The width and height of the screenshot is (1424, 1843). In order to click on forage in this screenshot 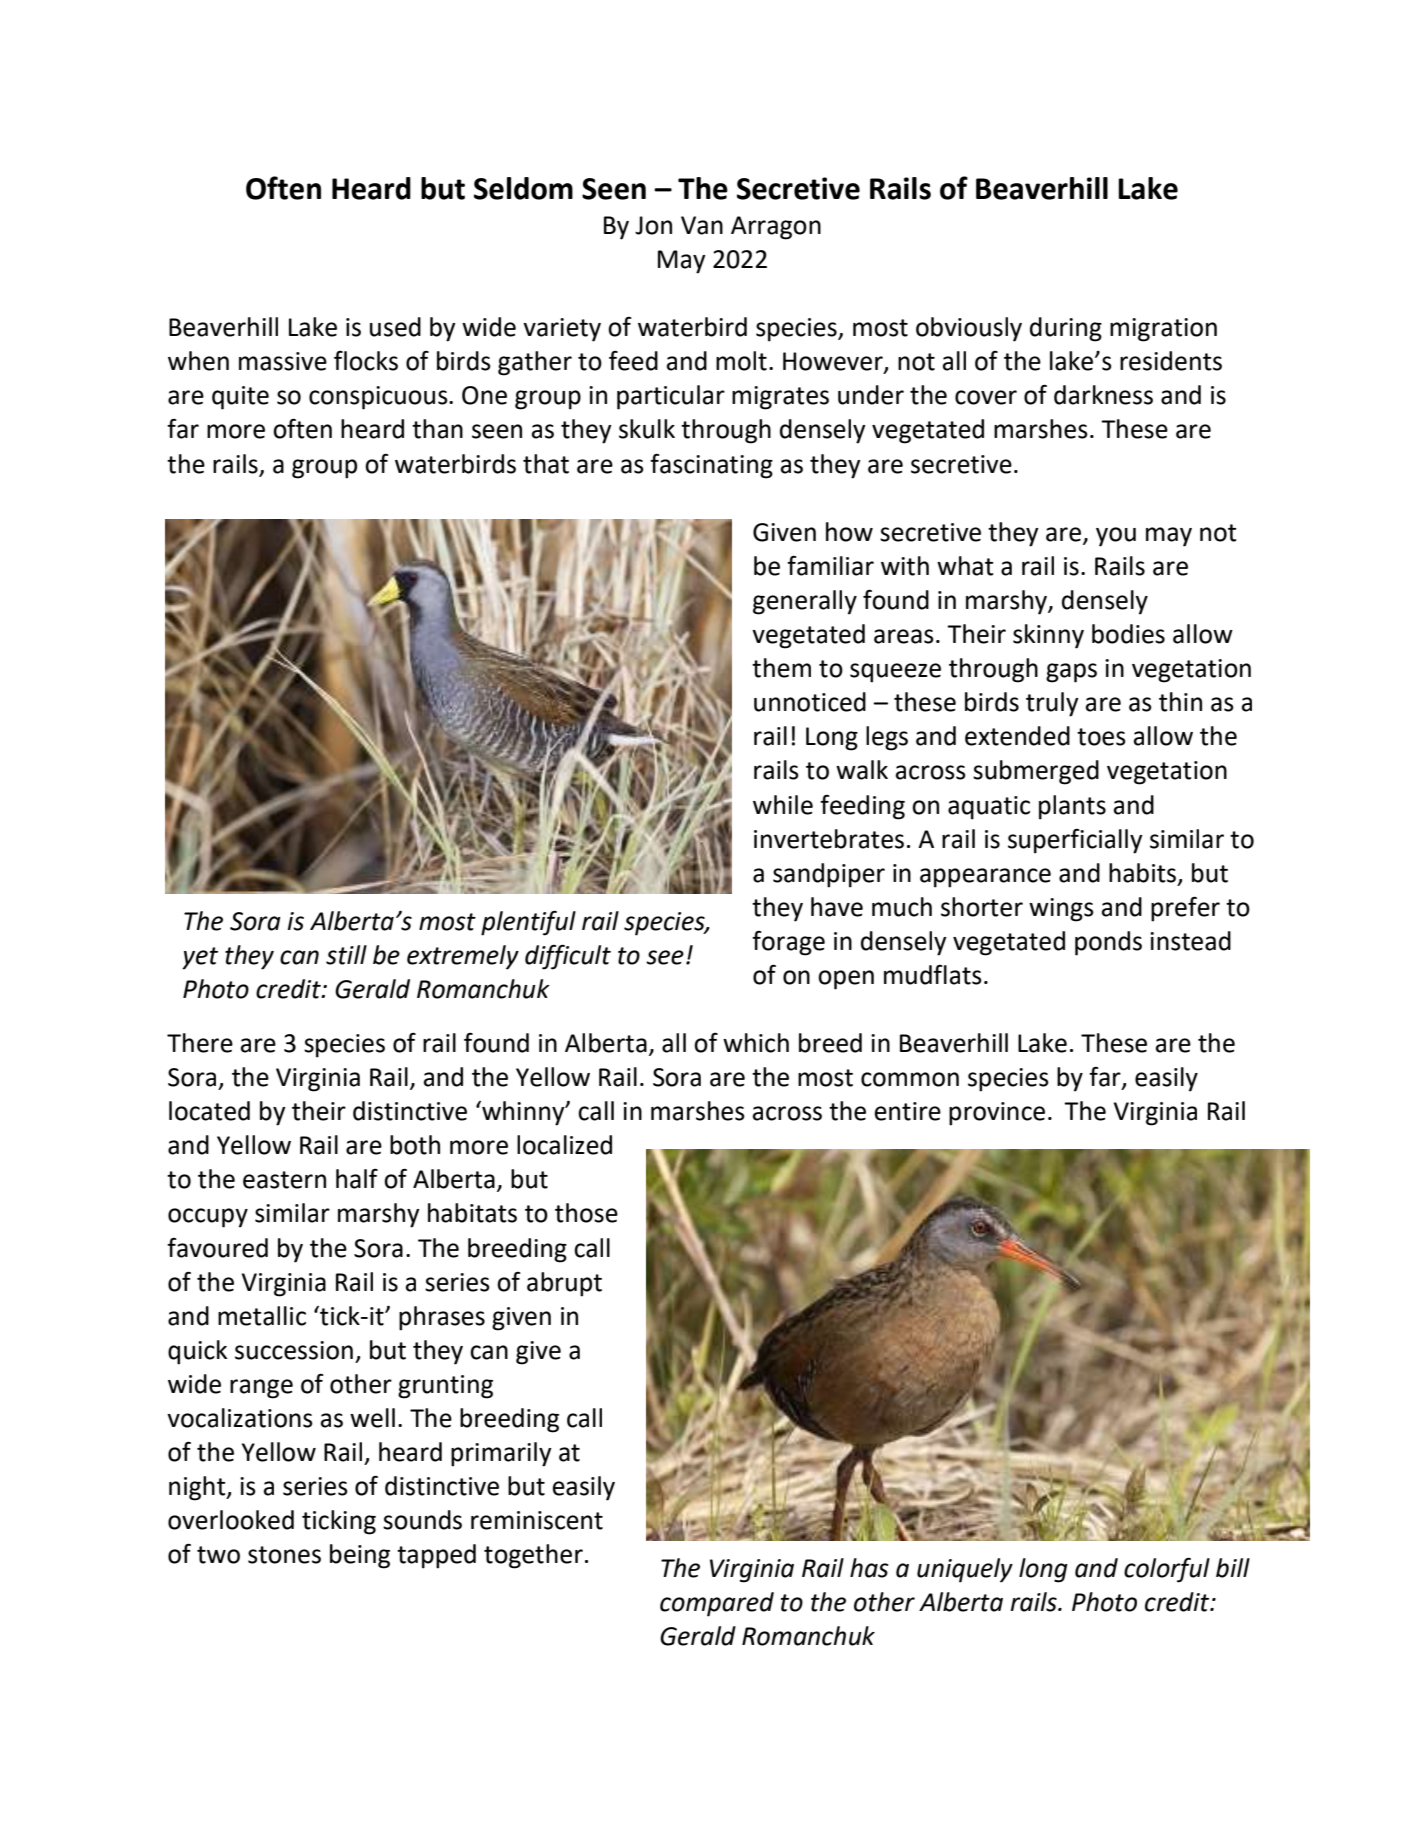, I will do `click(788, 943)`.
